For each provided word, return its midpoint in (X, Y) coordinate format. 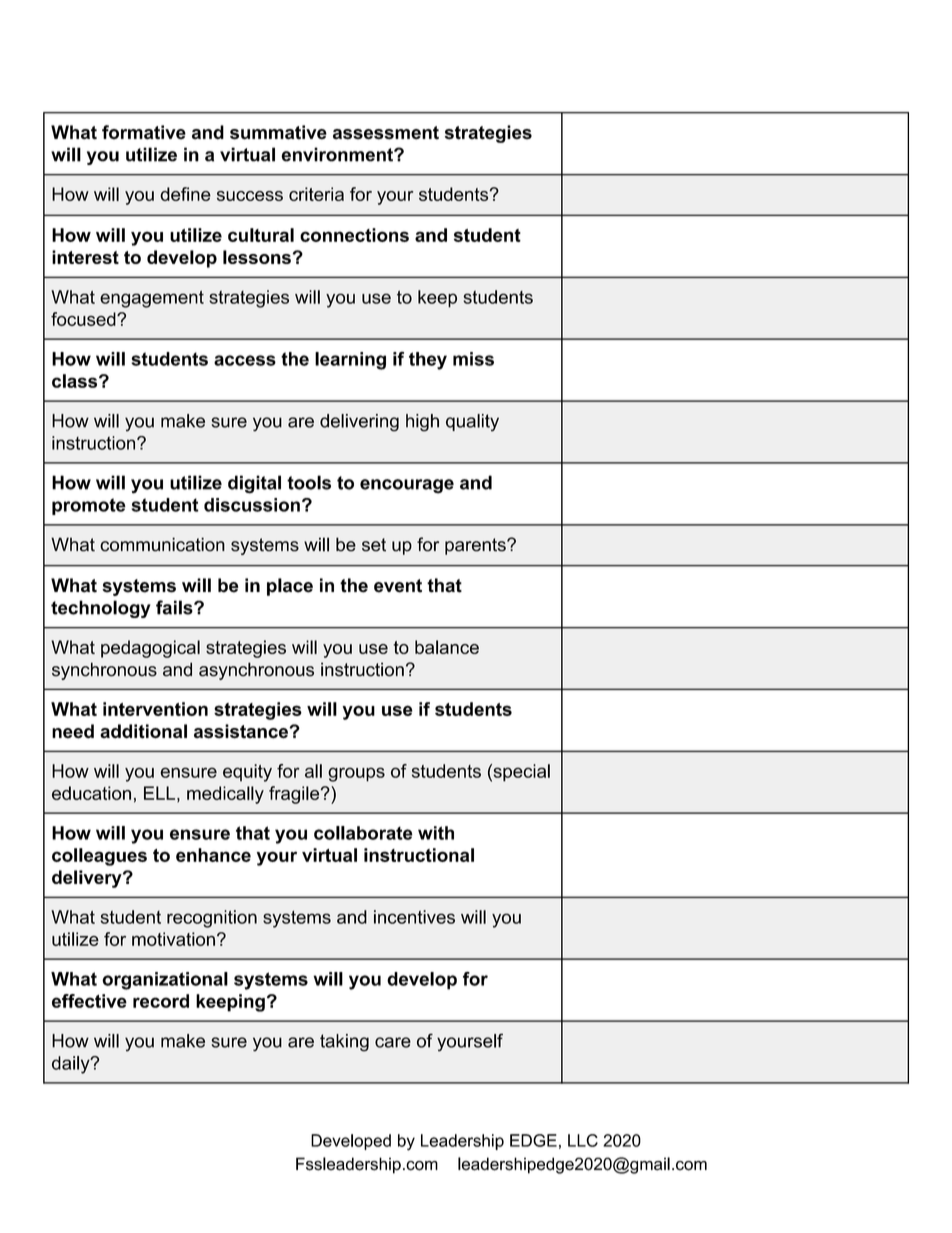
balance (447, 647)
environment (338, 154)
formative (144, 132)
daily (72, 1065)
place (290, 587)
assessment (386, 133)
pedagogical (150, 649)
